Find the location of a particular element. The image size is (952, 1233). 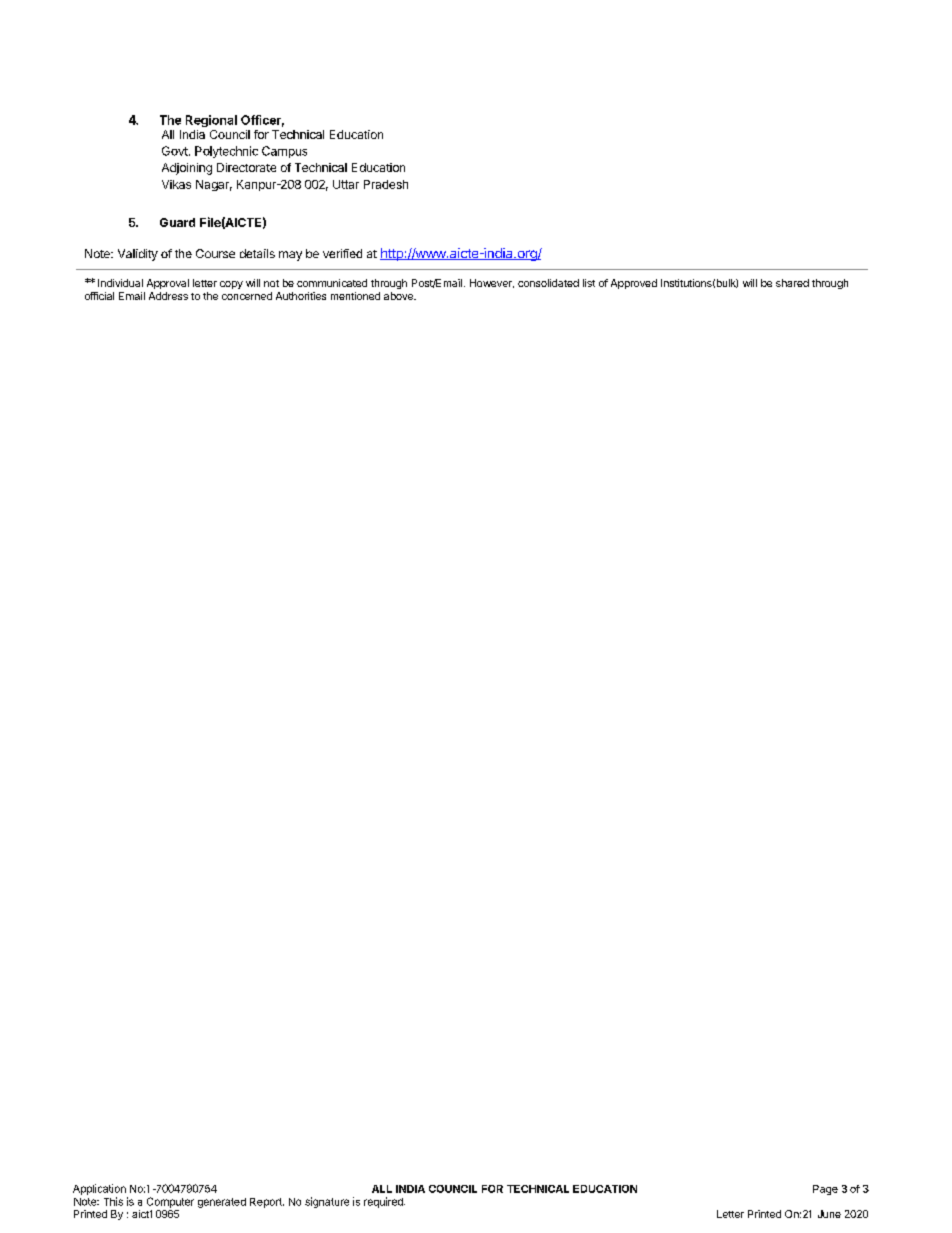

Computer is located at coordinates (170, 1202).
